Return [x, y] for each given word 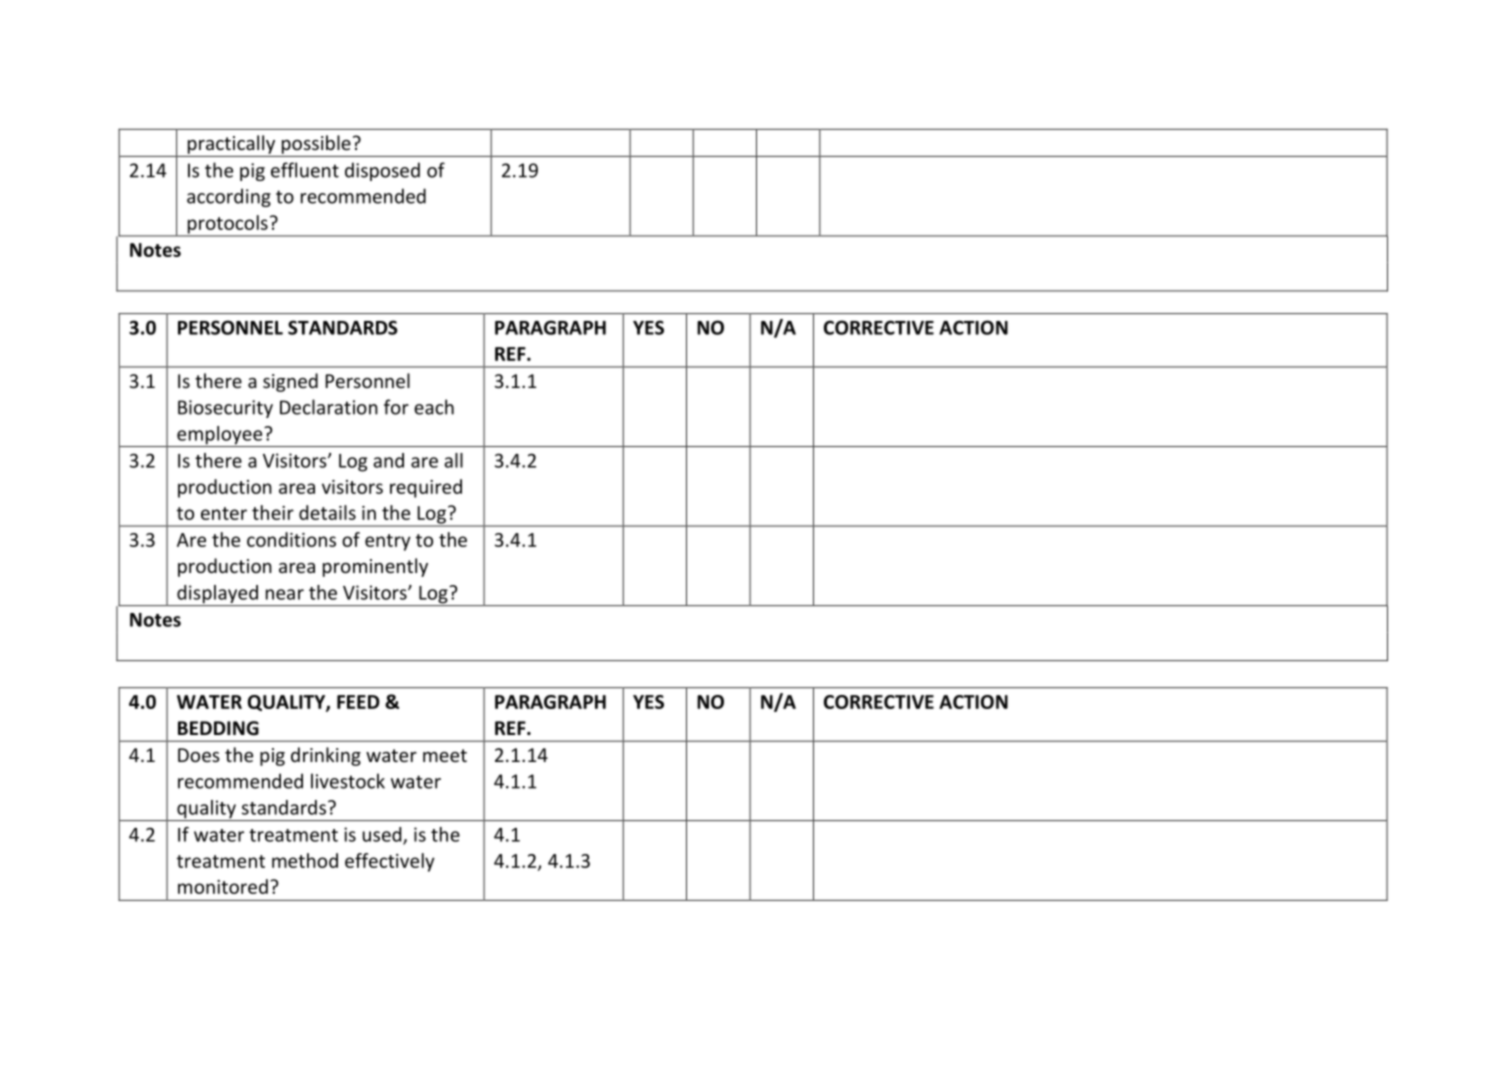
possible [316, 144]
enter [224, 513]
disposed [382, 171]
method [305, 860]
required [426, 488]
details [327, 512]
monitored [223, 886]
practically [231, 144]
